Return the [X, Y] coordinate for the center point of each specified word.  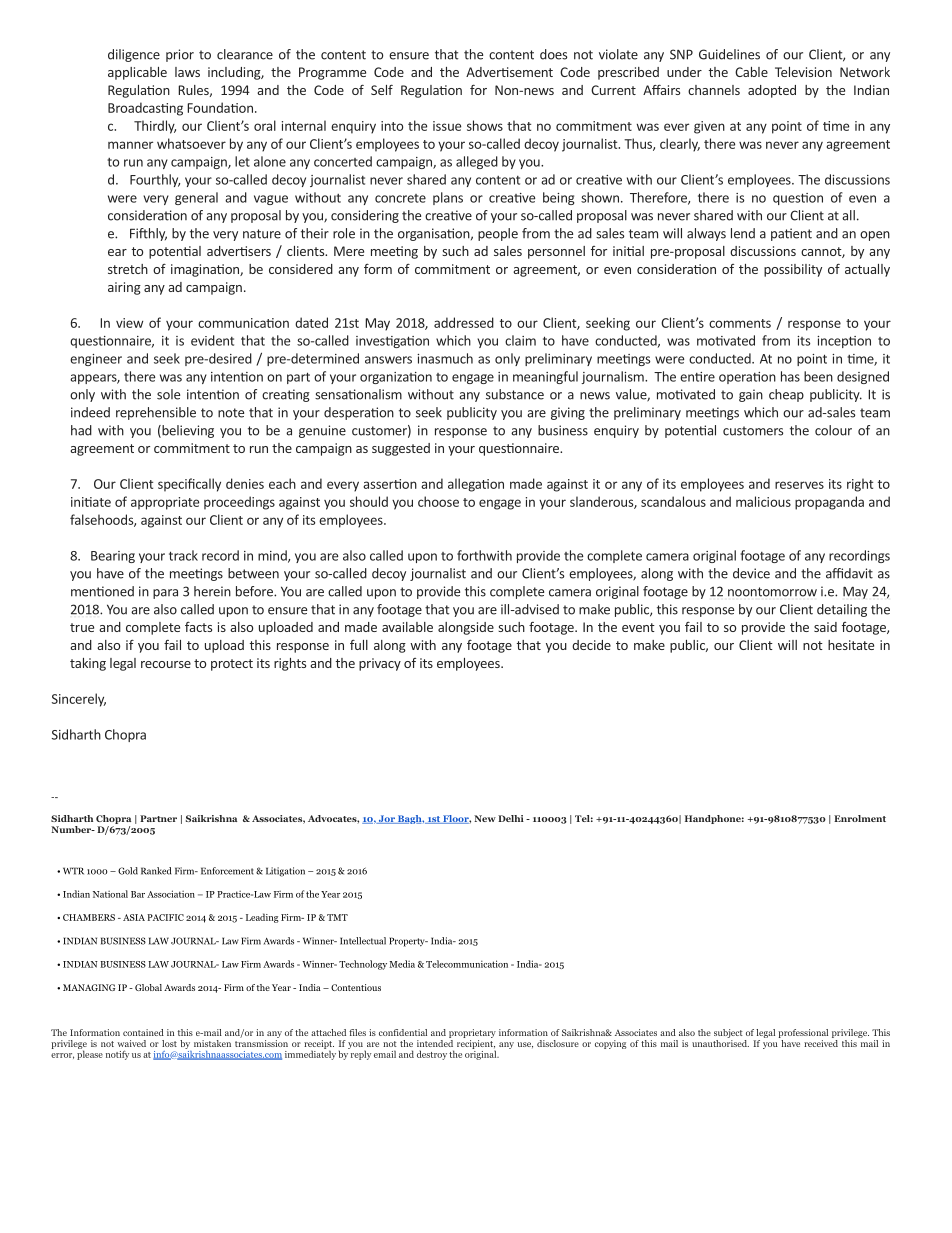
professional [803, 1035]
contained [143, 1032]
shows [485, 125]
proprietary [472, 1035]
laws [187, 72]
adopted [772, 91]
